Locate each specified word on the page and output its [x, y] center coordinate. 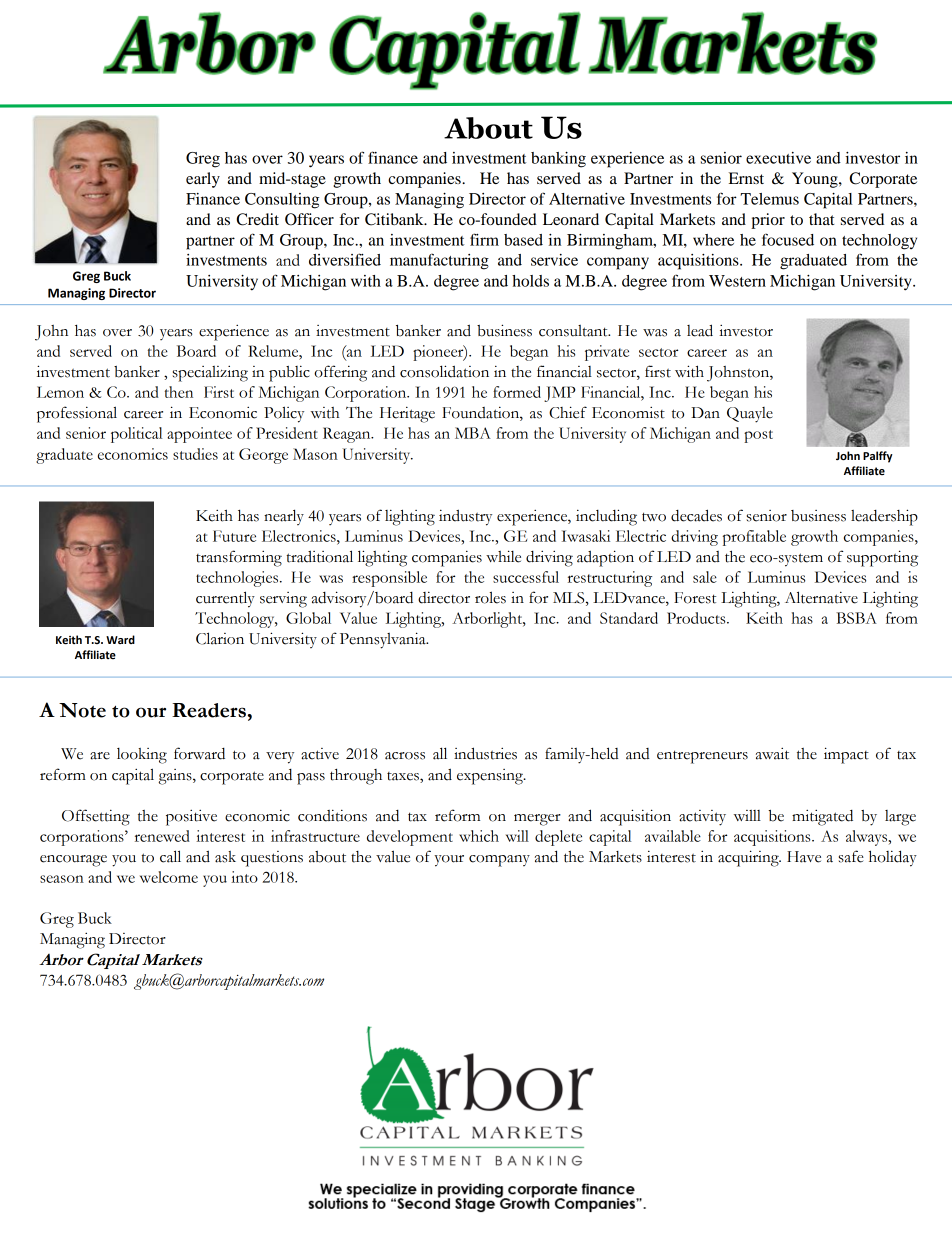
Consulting [282, 201]
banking [558, 160]
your [449, 861]
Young [816, 180]
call [170, 856]
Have [804, 857]
